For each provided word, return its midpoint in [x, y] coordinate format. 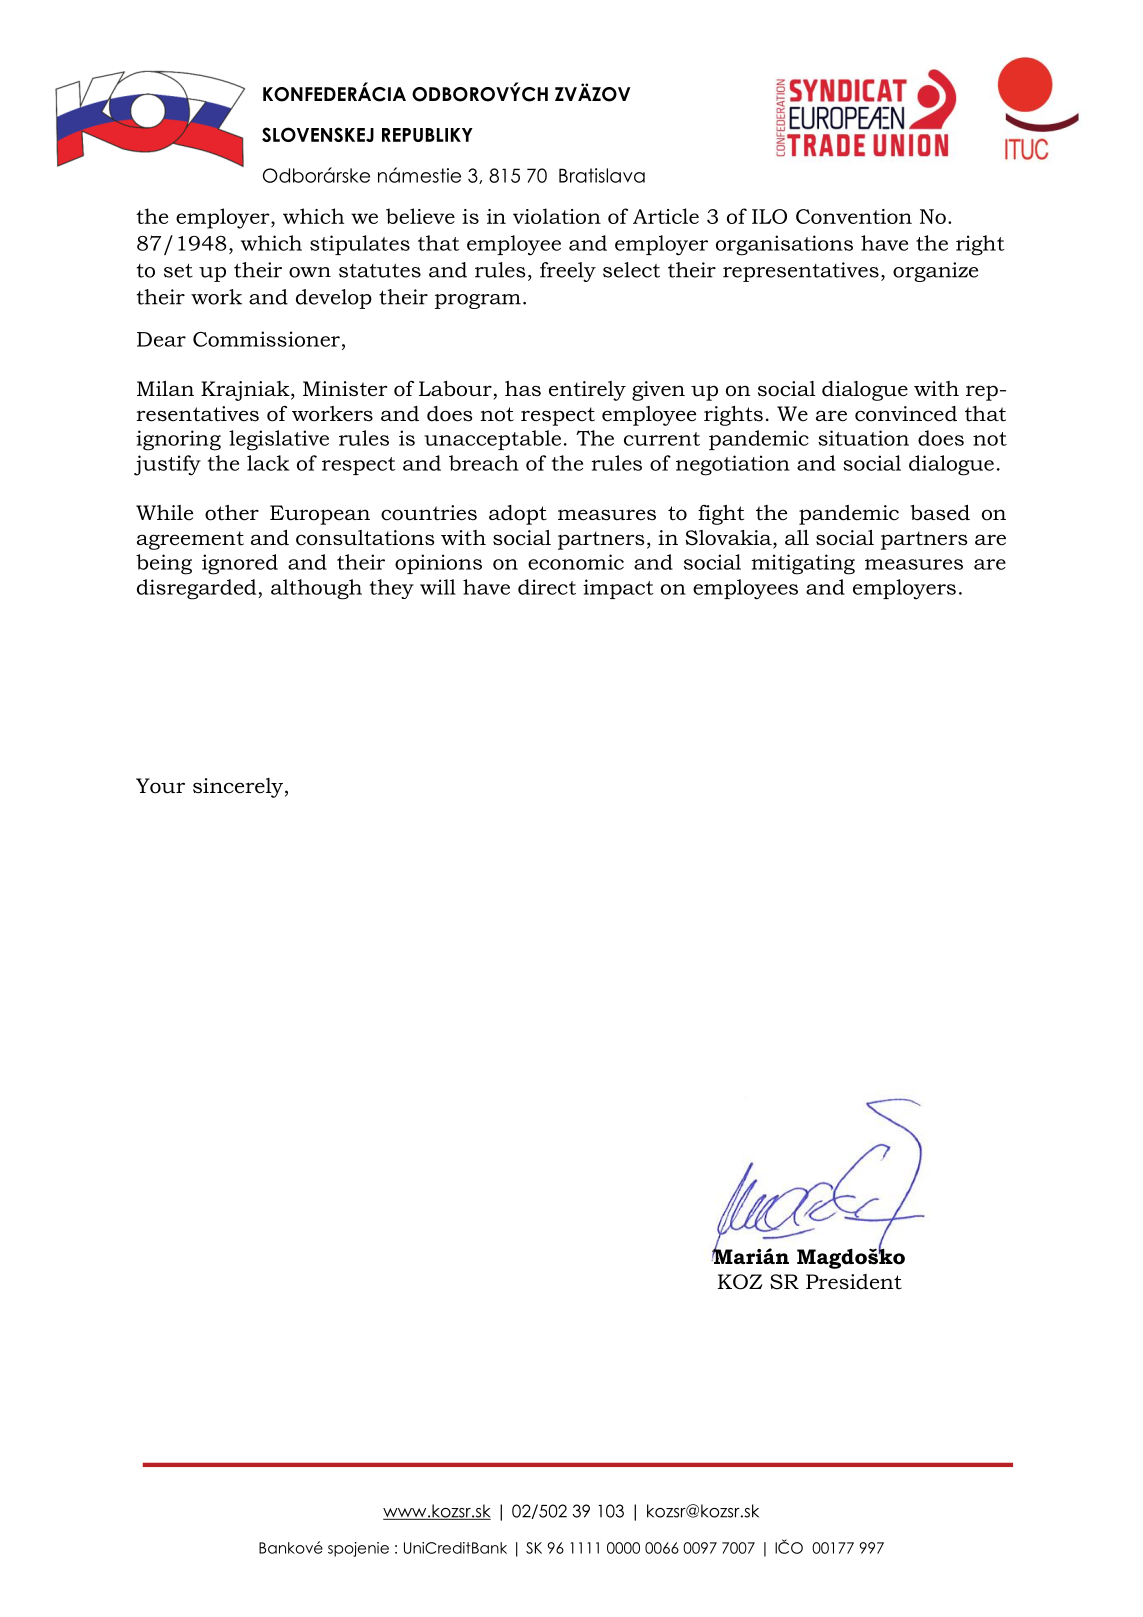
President [854, 1282]
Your [160, 786]
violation [557, 216]
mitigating [803, 564]
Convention [854, 216]
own [310, 272]
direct [547, 587]
